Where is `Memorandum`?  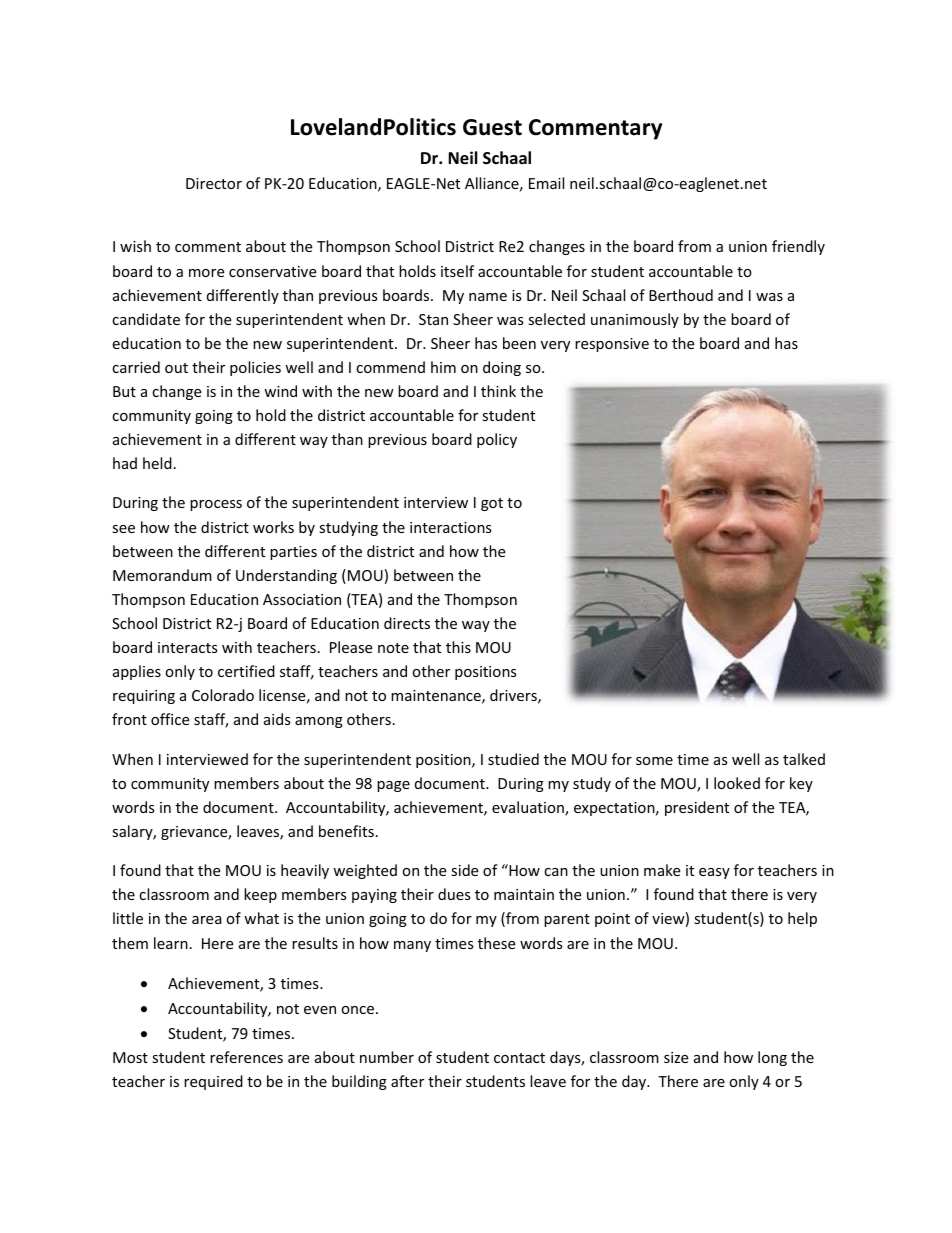 Memorandum is located at coordinates (162, 575).
